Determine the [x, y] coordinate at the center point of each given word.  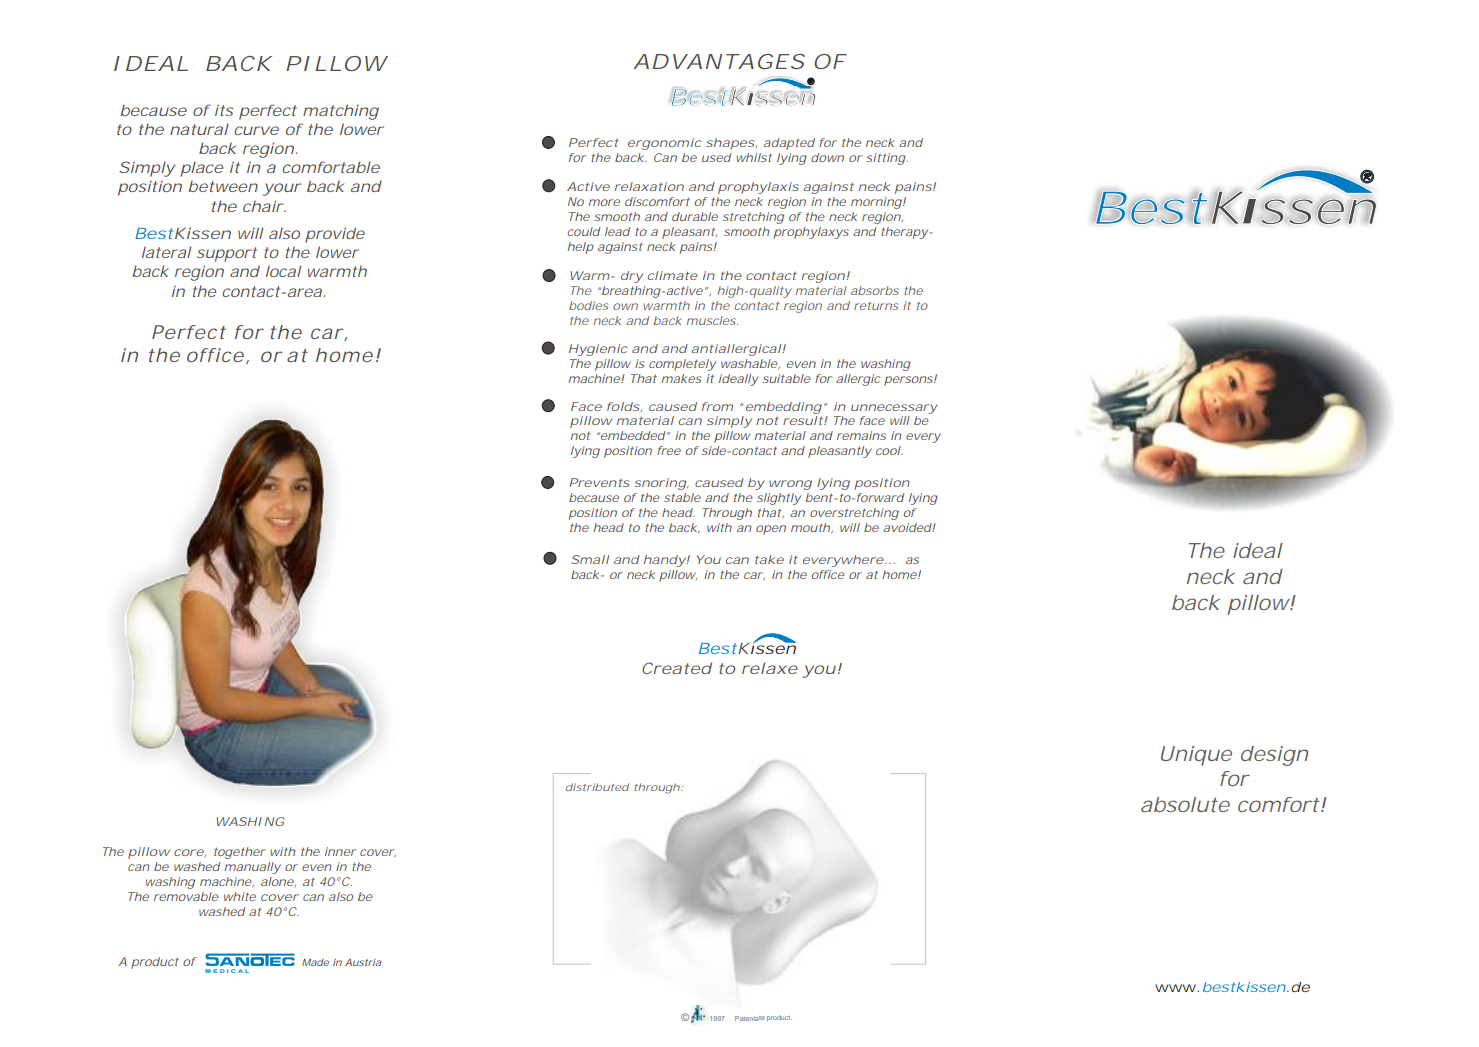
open [771, 530]
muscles [712, 320]
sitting [886, 159]
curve [256, 130]
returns [876, 306]
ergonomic [665, 144]
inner [340, 851]
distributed [597, 787]
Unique [1196, 756]
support [227, 254]
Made [315, 962]
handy [665, 561]
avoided [907, 527]
